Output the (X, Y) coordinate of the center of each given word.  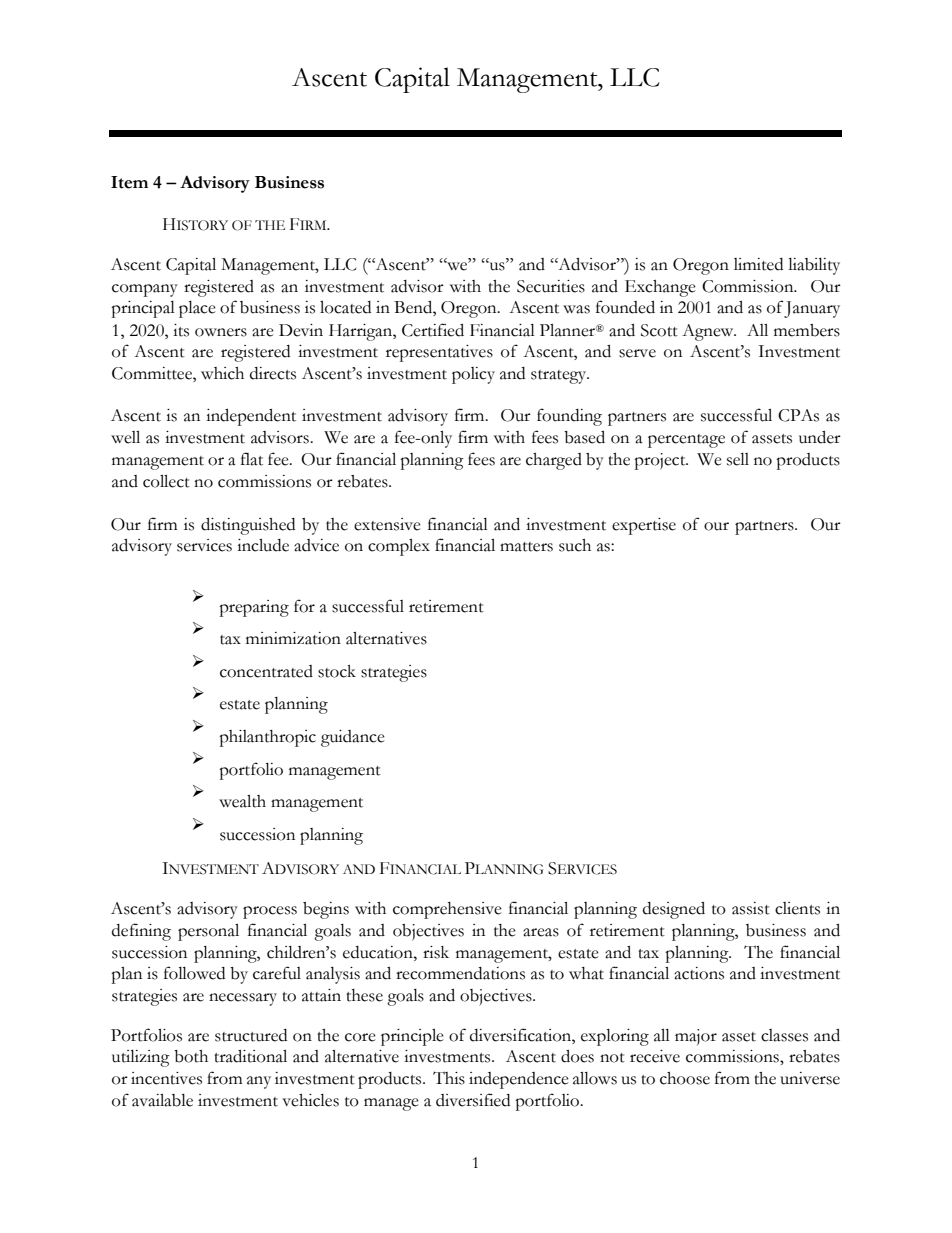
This (449, 1078)
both (191, 1056)
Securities (551, 286)
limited (758, 264)
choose (685, 1078)
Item (129, 182)
